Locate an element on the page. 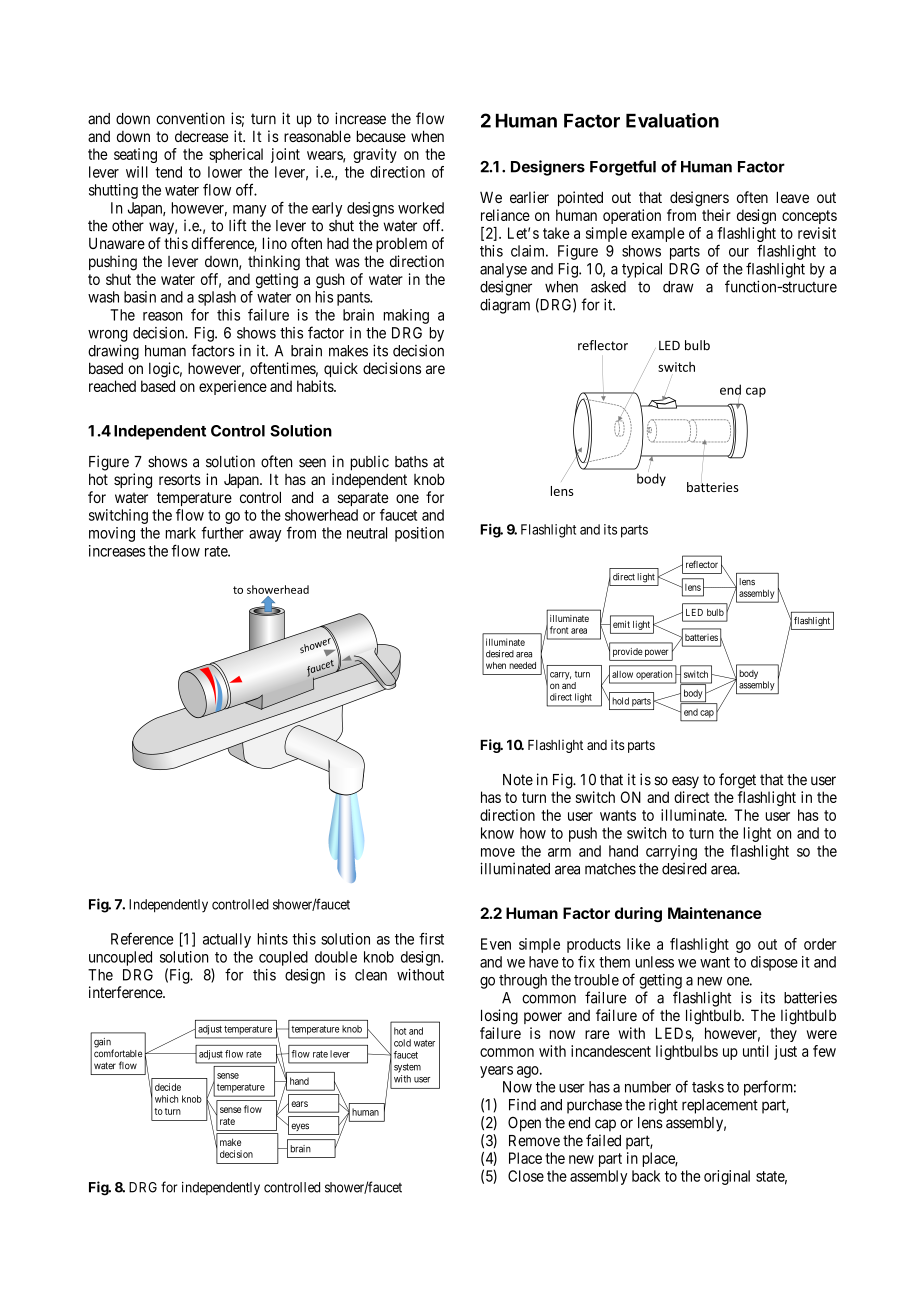  Evaluation is located at coordinates (672, 120).
